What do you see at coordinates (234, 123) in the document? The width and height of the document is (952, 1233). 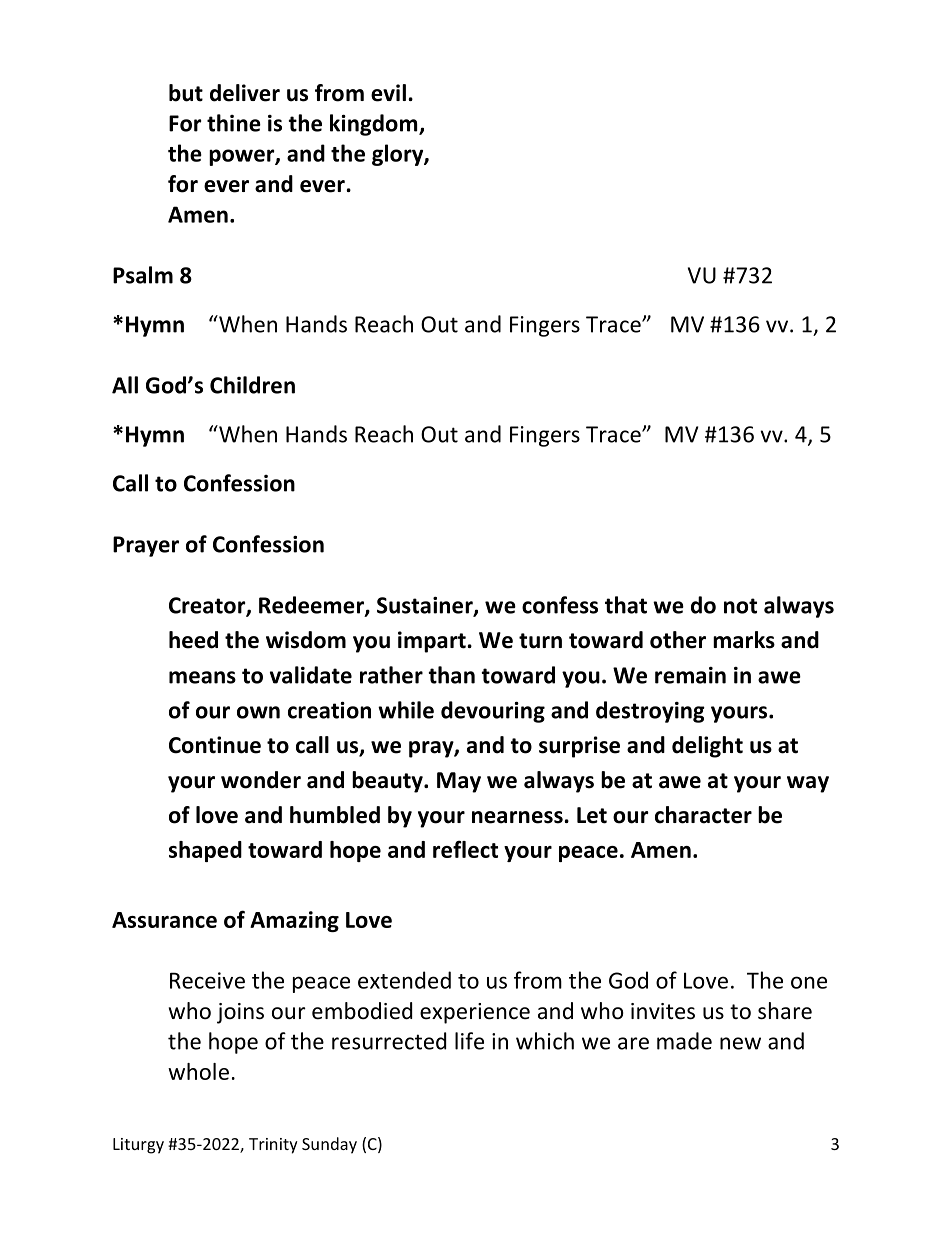 I see `thine` at bounding box center [234, 123].
